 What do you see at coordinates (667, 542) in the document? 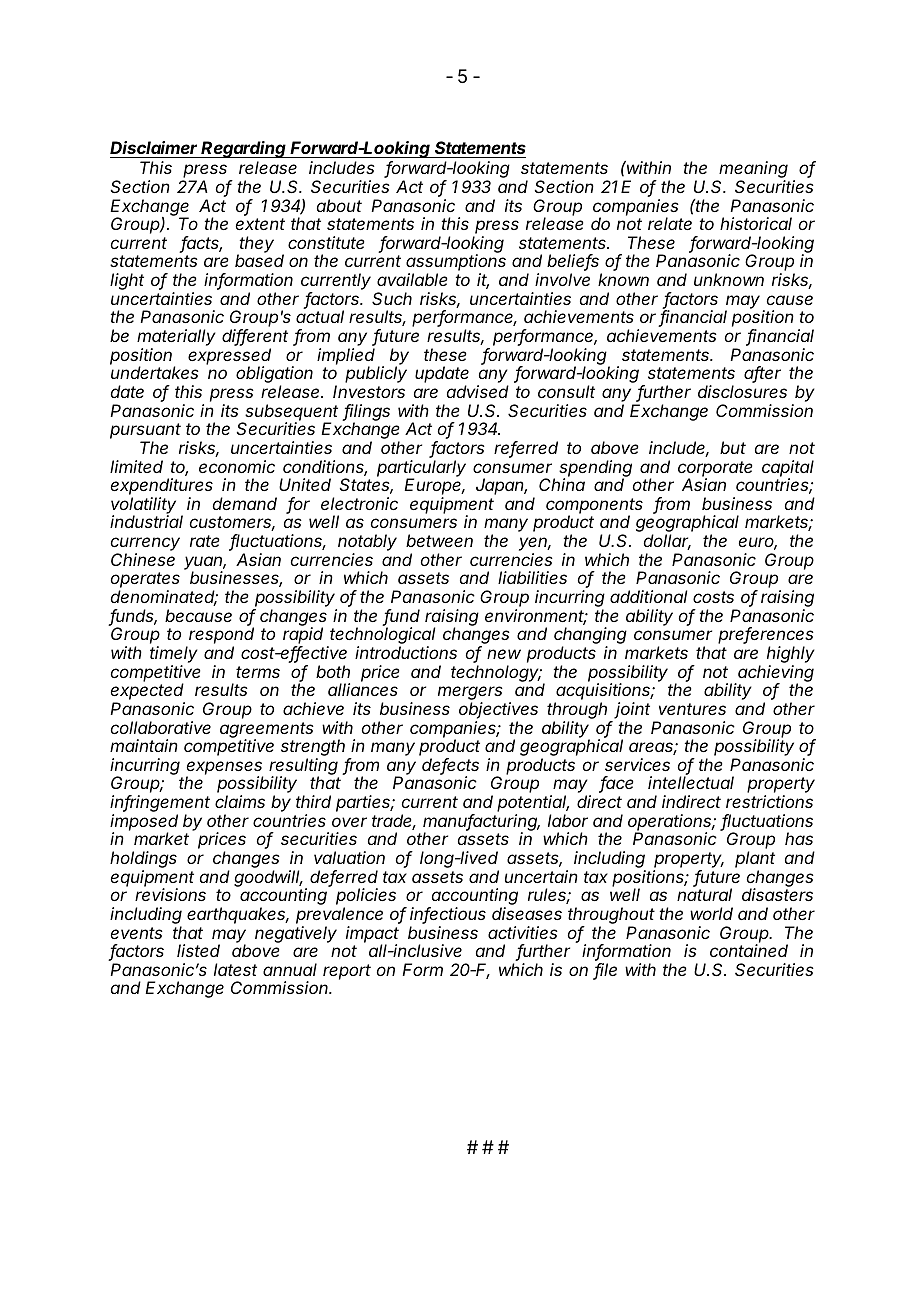
I see `dollar` at bounding box center [667, 542].
